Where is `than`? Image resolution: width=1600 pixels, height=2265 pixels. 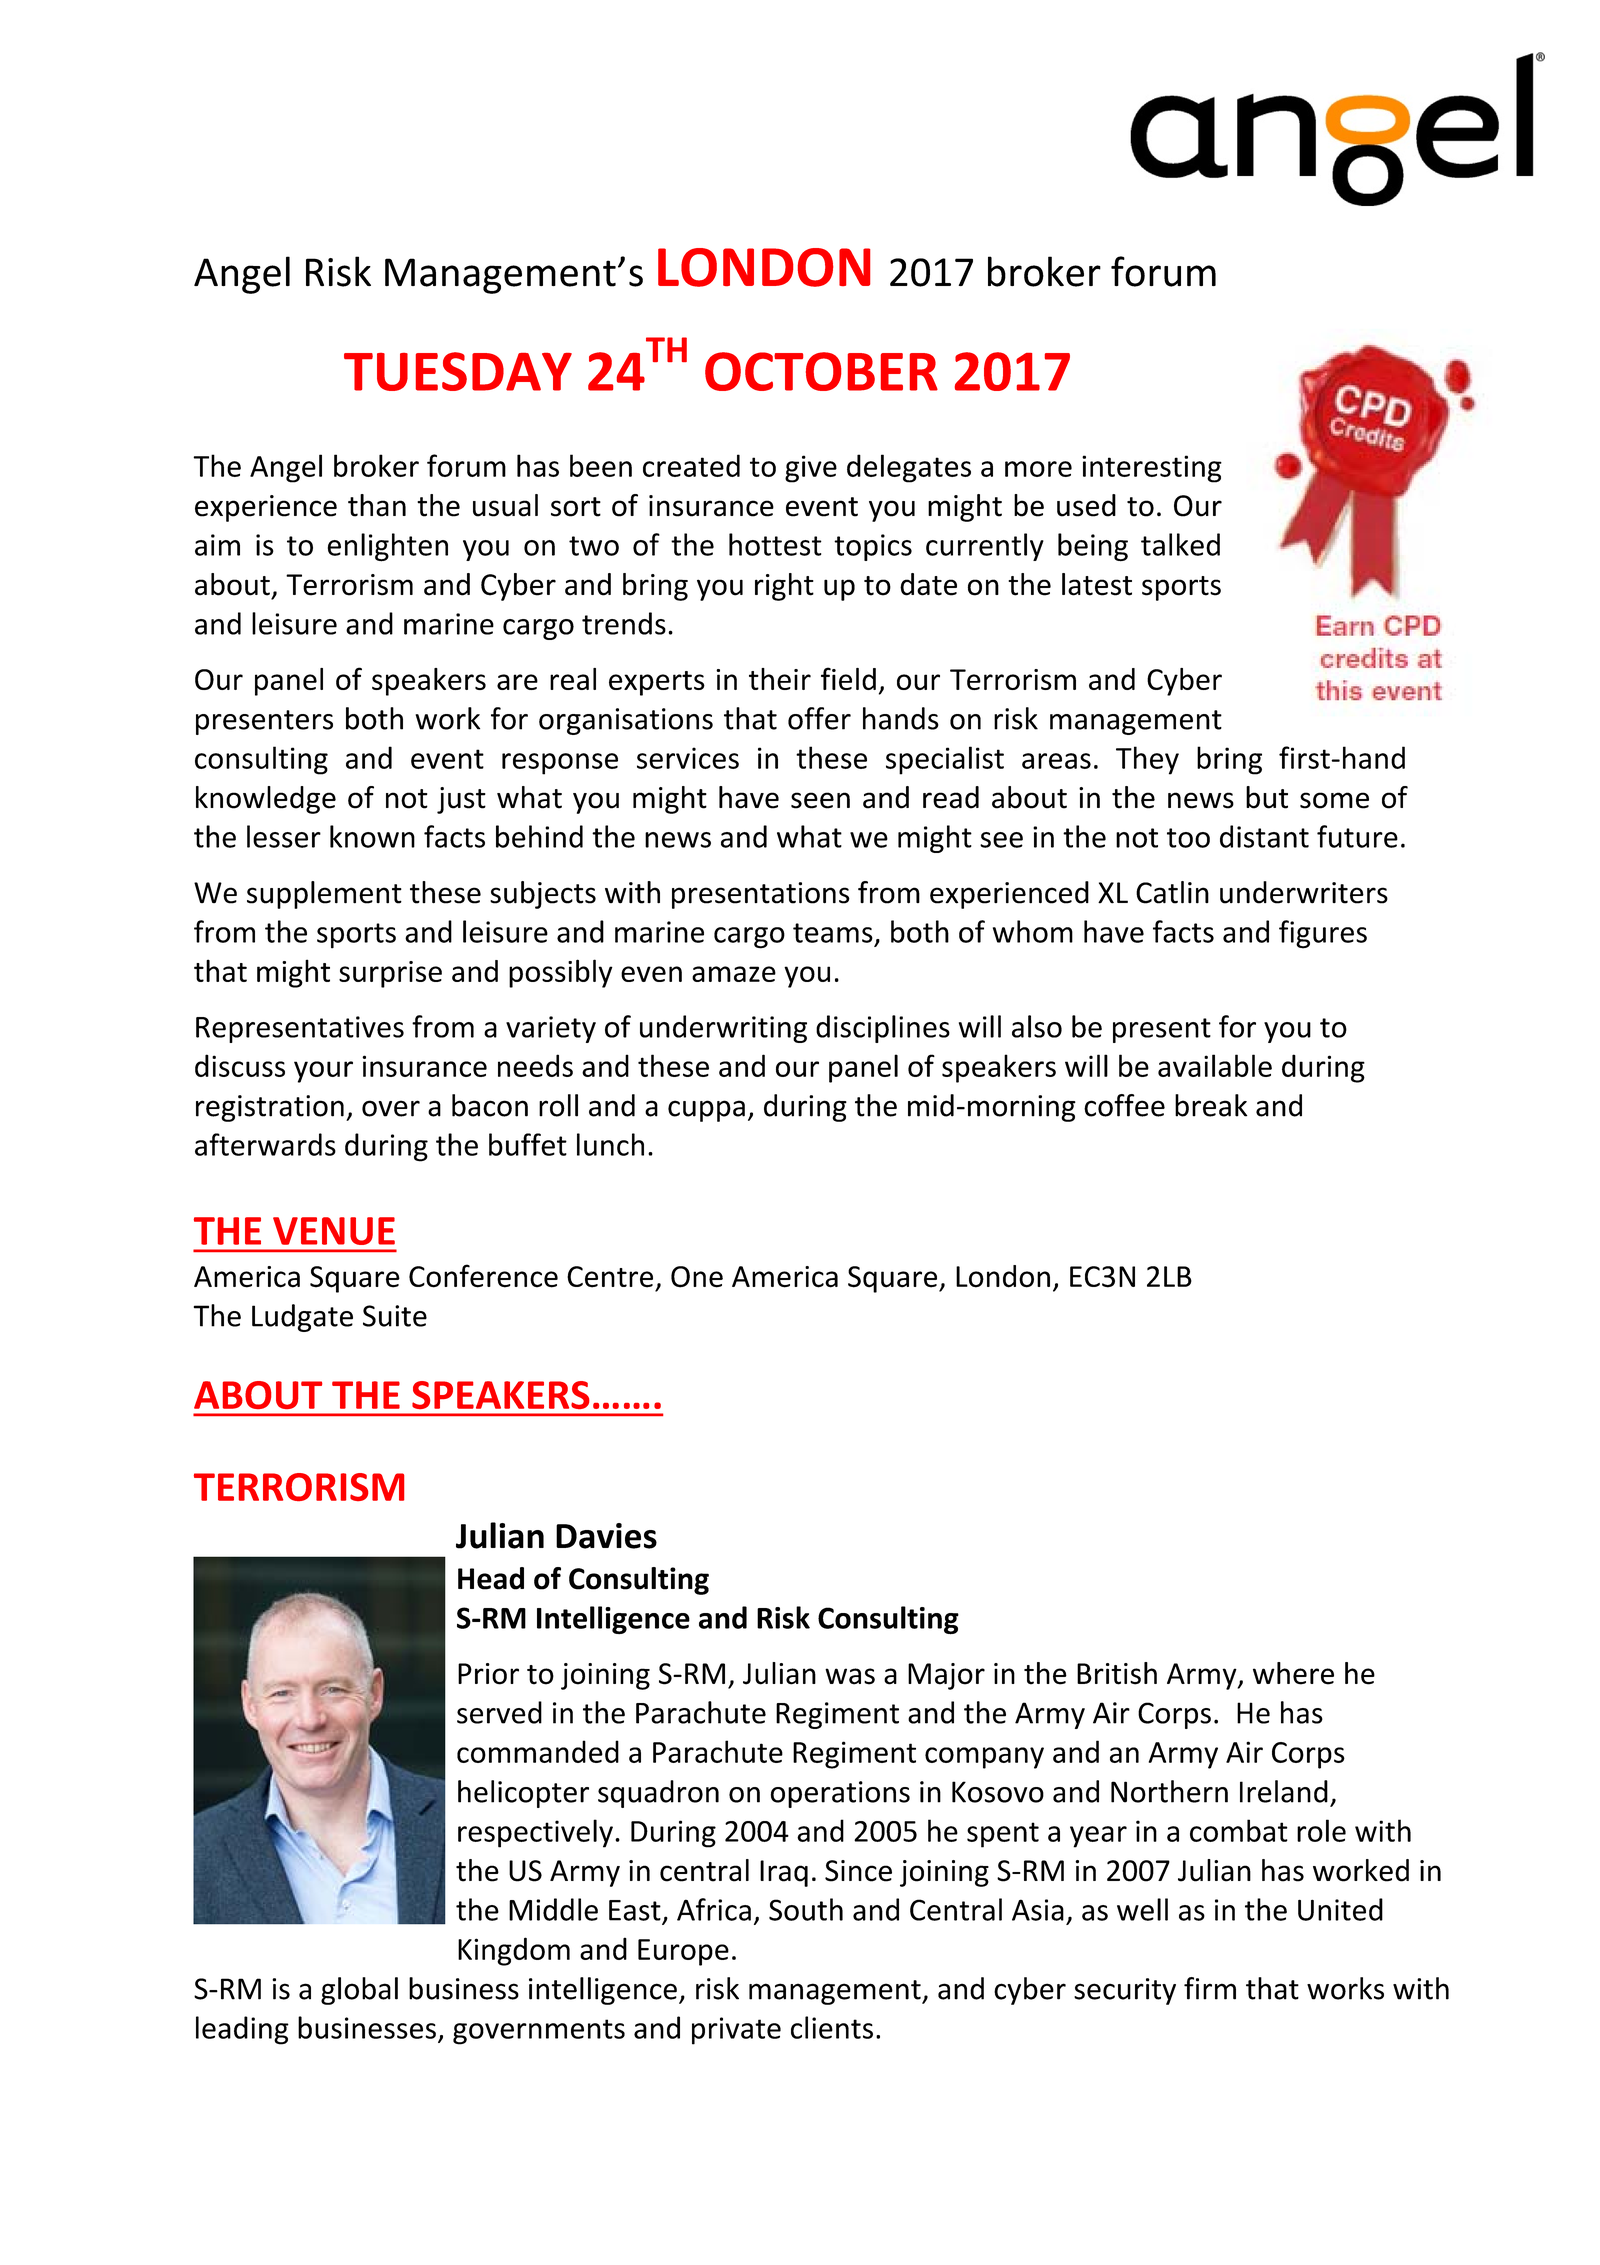 than is located at coordinates (377, 505).
